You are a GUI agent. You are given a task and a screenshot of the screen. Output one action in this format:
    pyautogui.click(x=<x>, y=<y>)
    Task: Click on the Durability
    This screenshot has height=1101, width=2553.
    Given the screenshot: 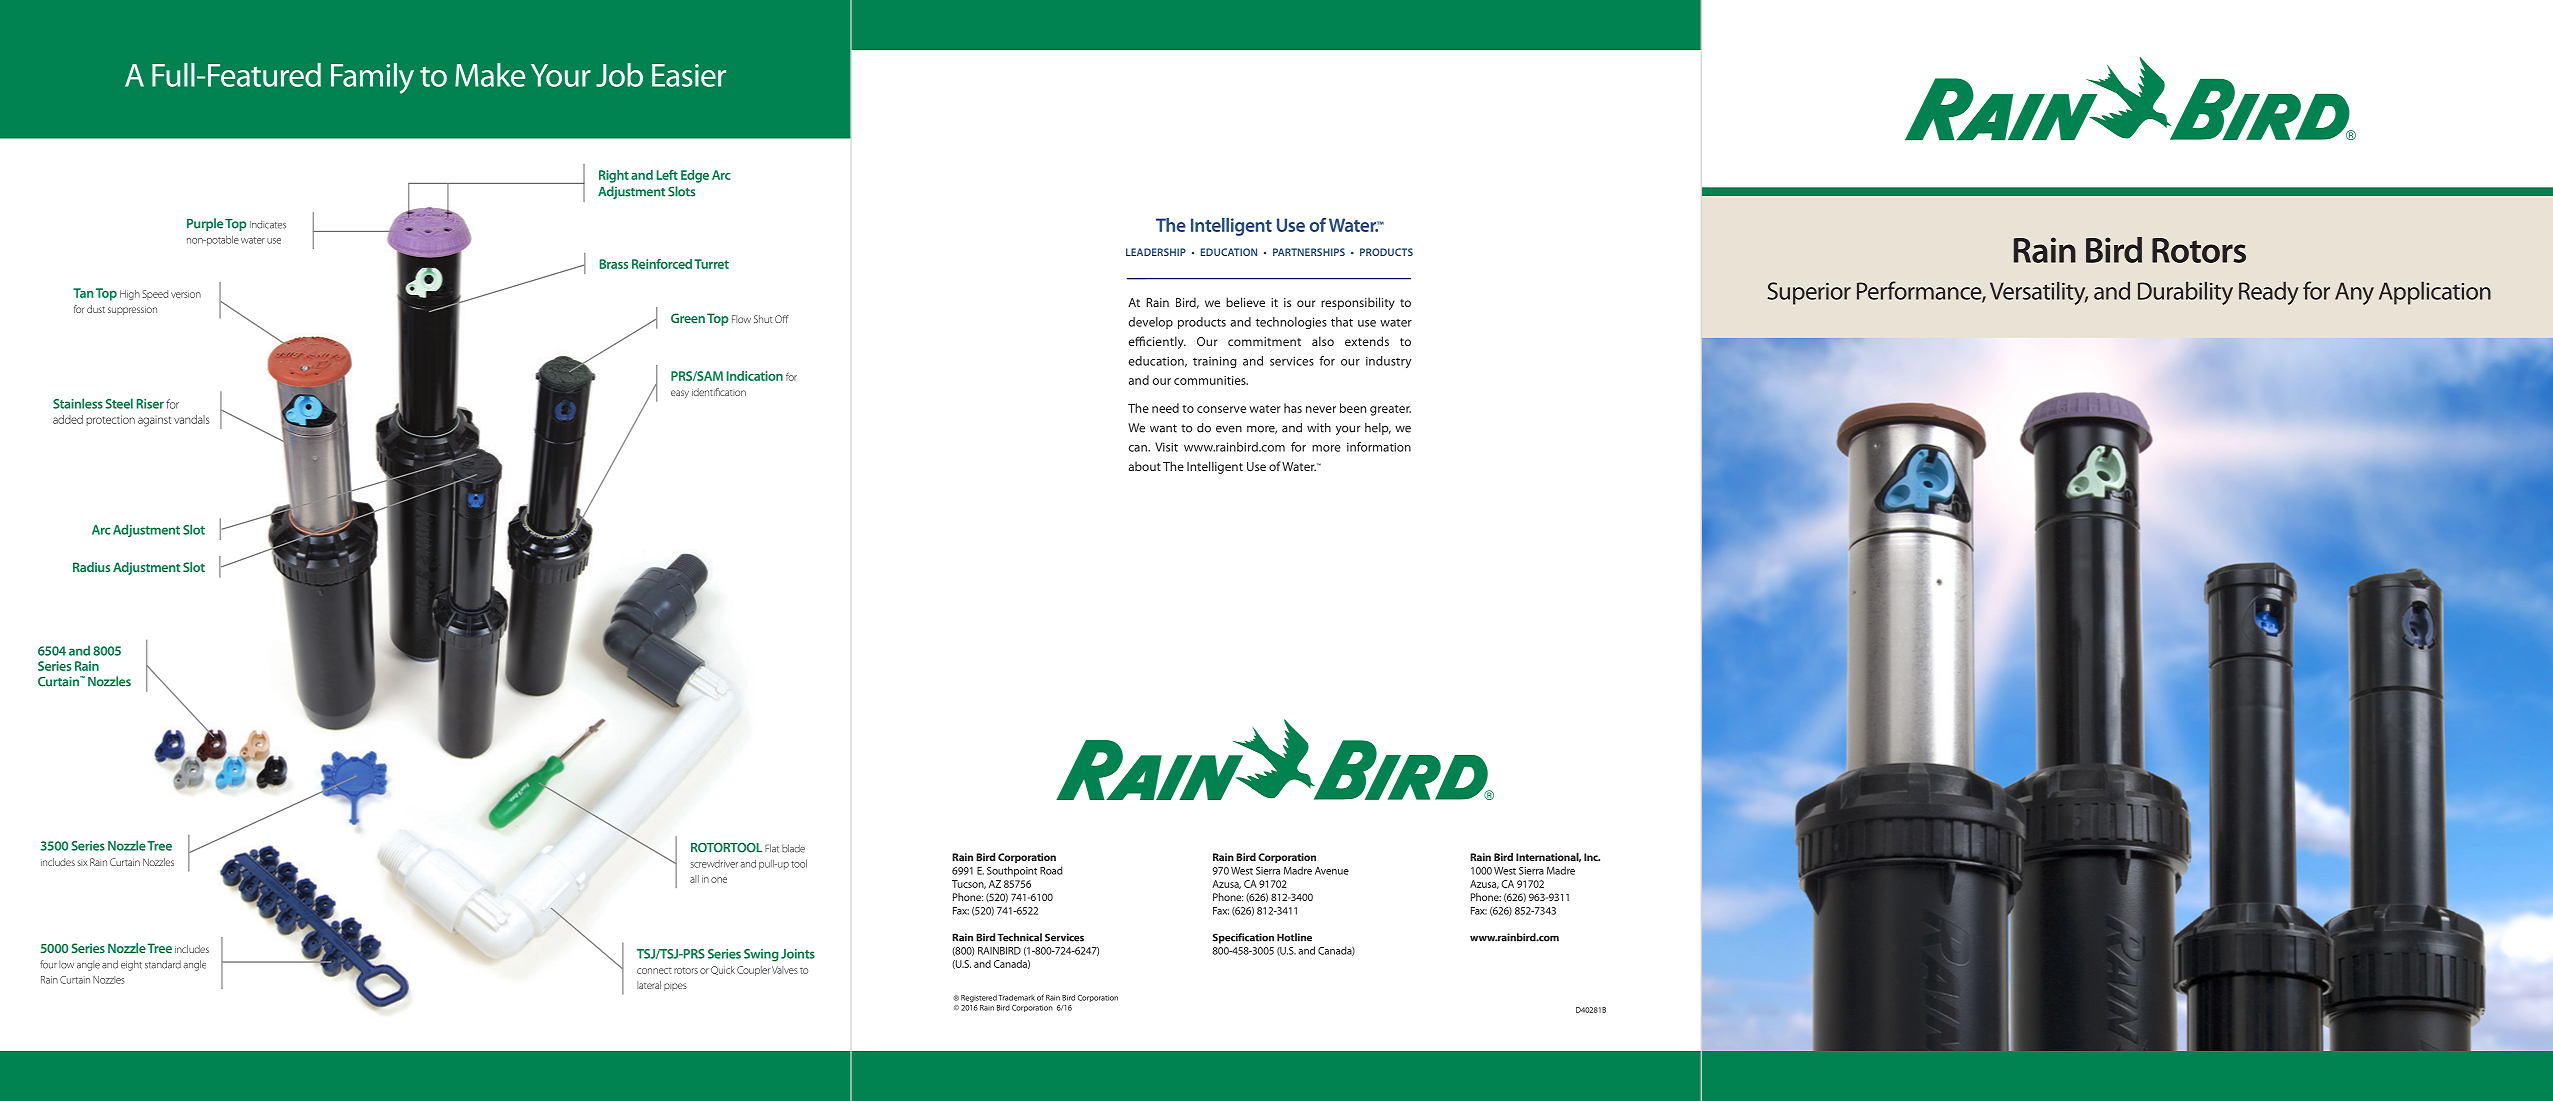 What is the action you would take?
    pyautogui.click(x=2185, y=293)
